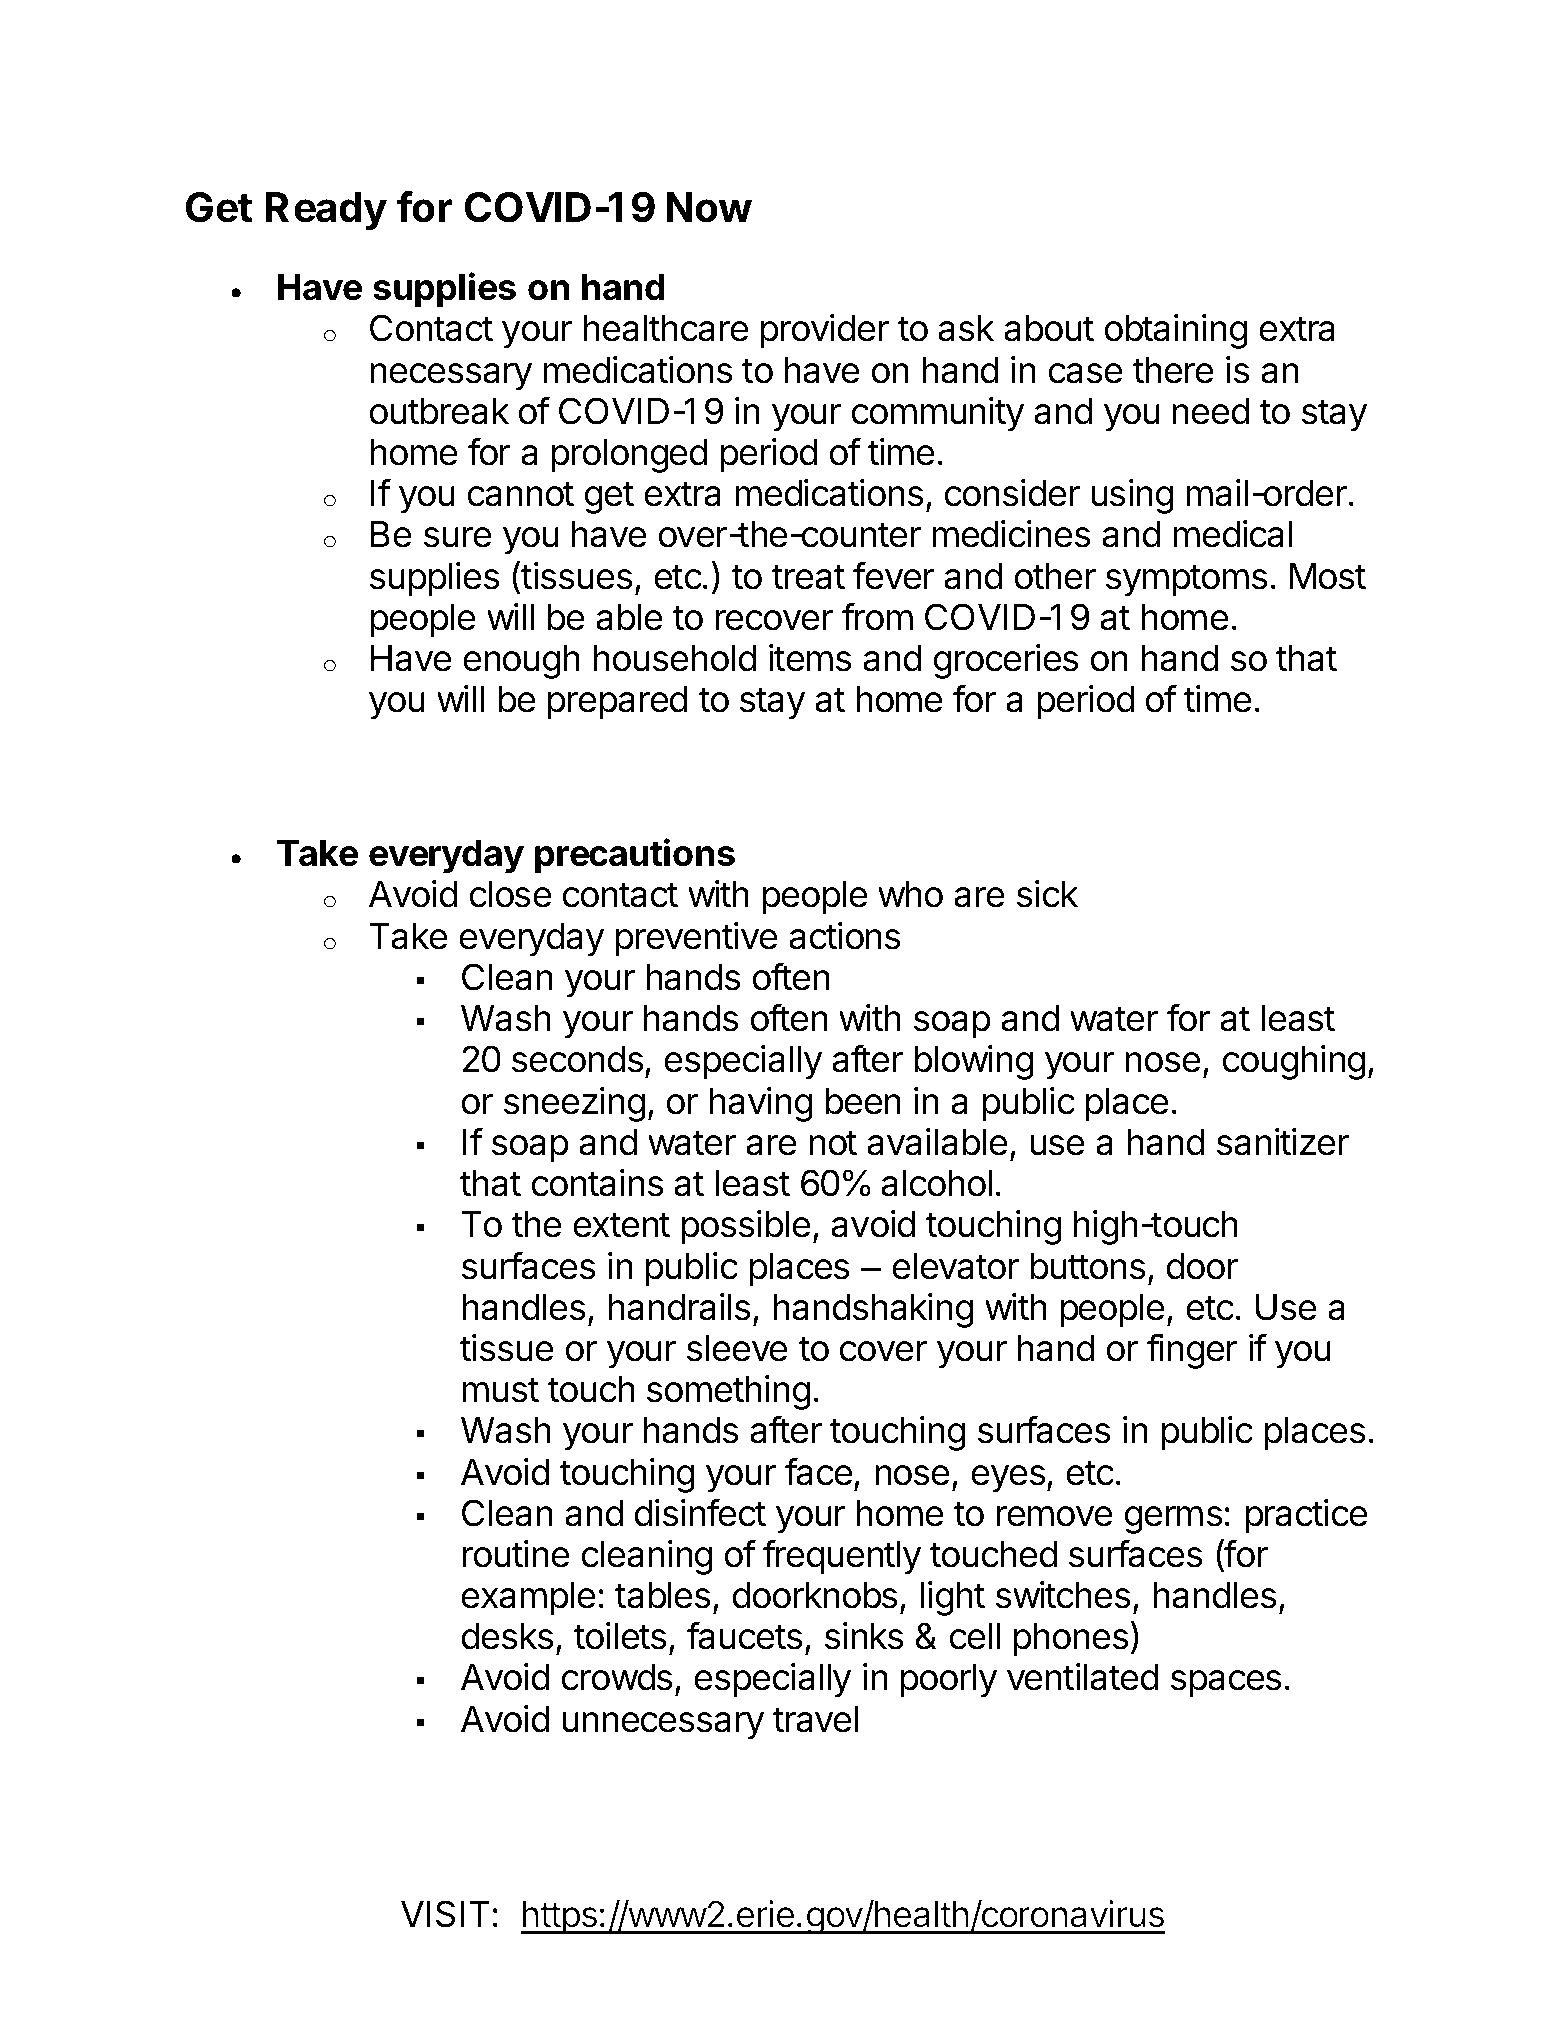  What do you see at coordinates (326, 211) in the page?
I see `Ready` at bounding box center [326, 211].
